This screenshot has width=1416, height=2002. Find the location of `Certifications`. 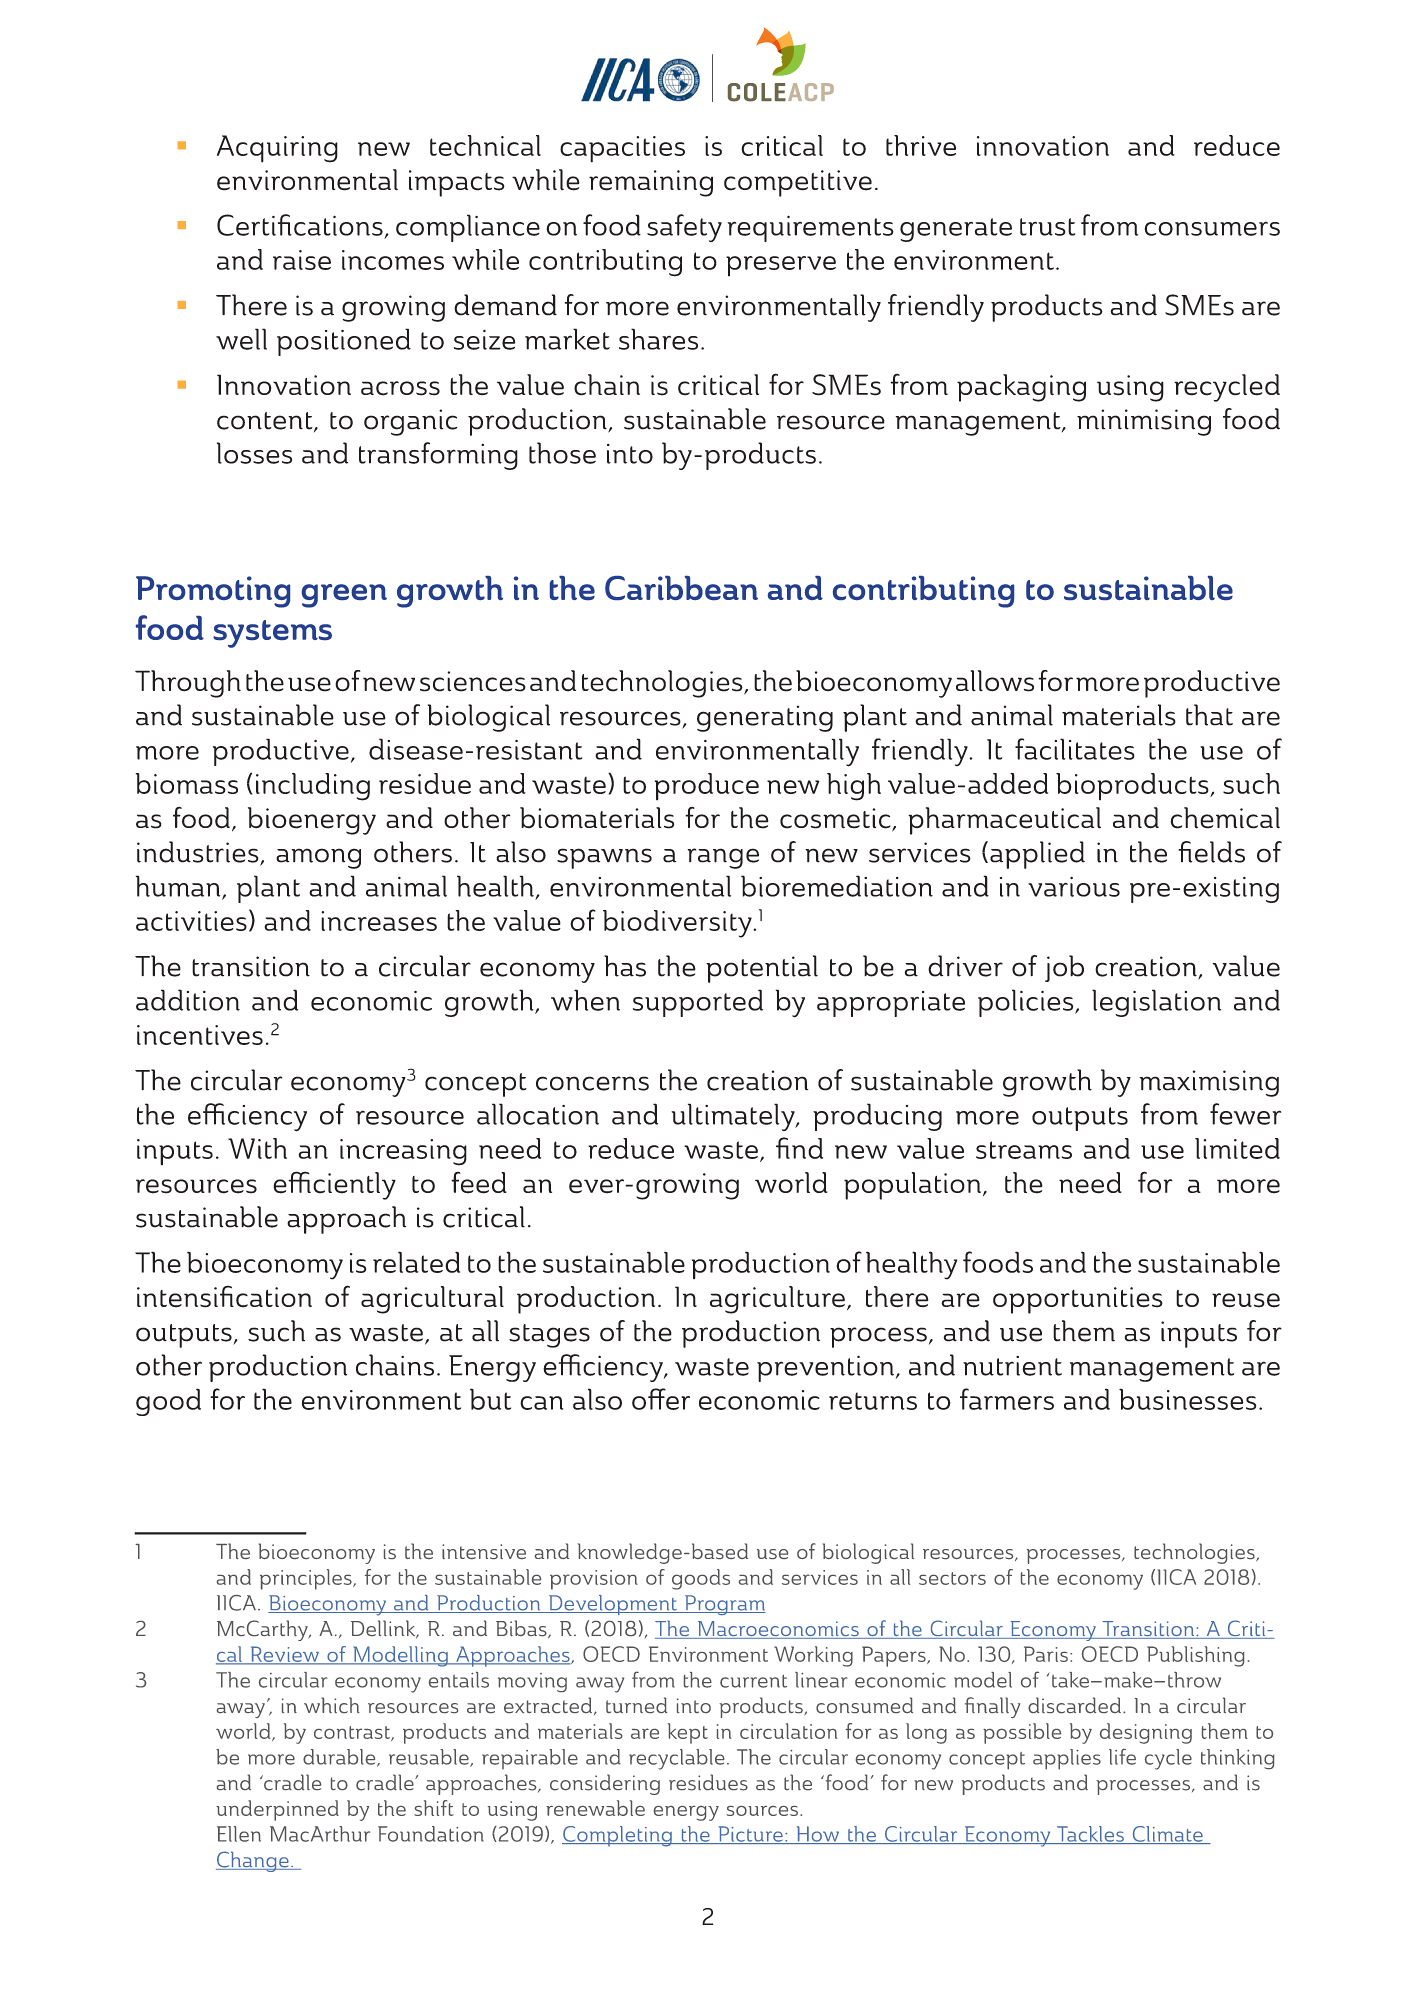

Certifications is located at coordinates (300, 225).
